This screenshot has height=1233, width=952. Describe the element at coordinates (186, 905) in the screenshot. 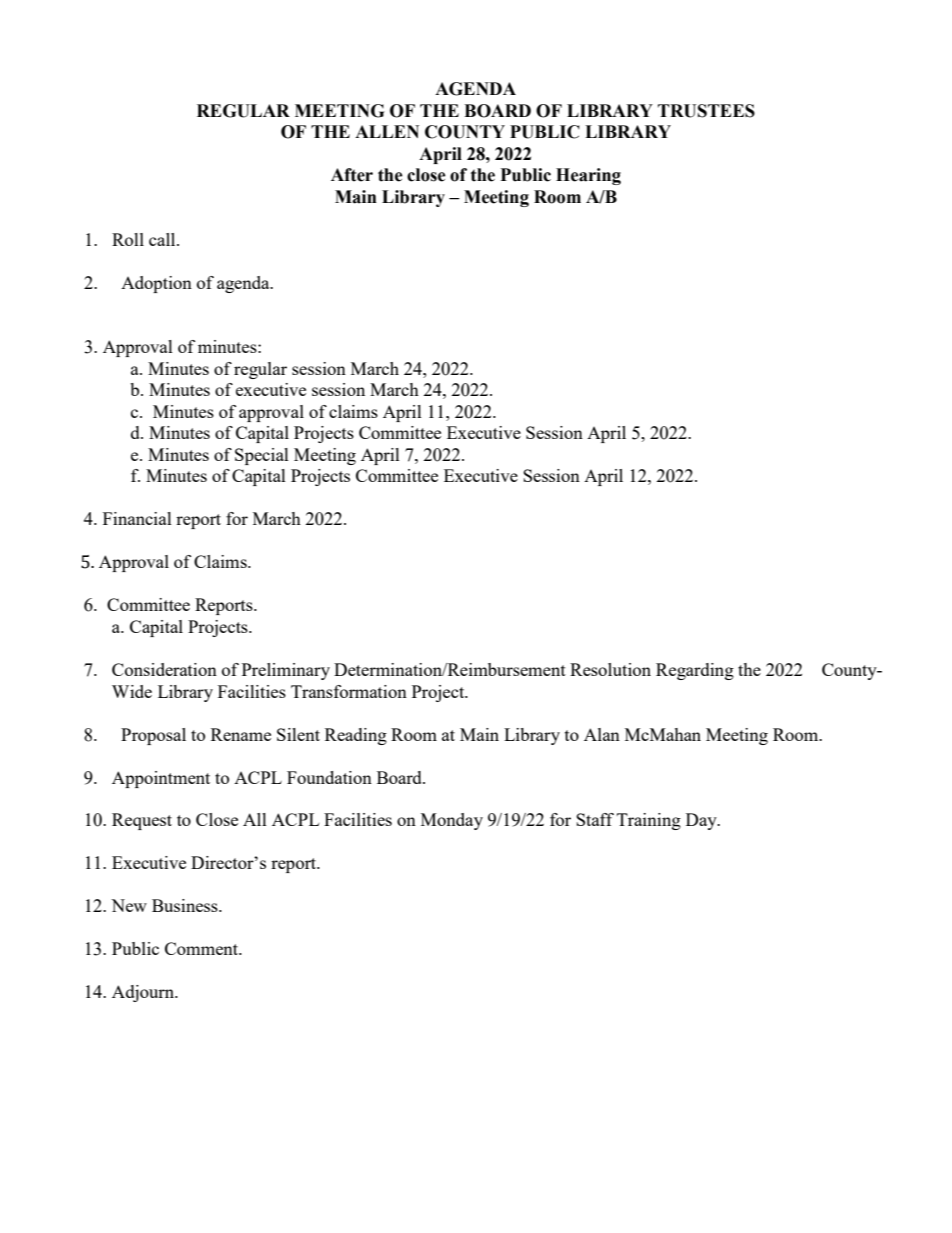

I see `Business` at that location.
